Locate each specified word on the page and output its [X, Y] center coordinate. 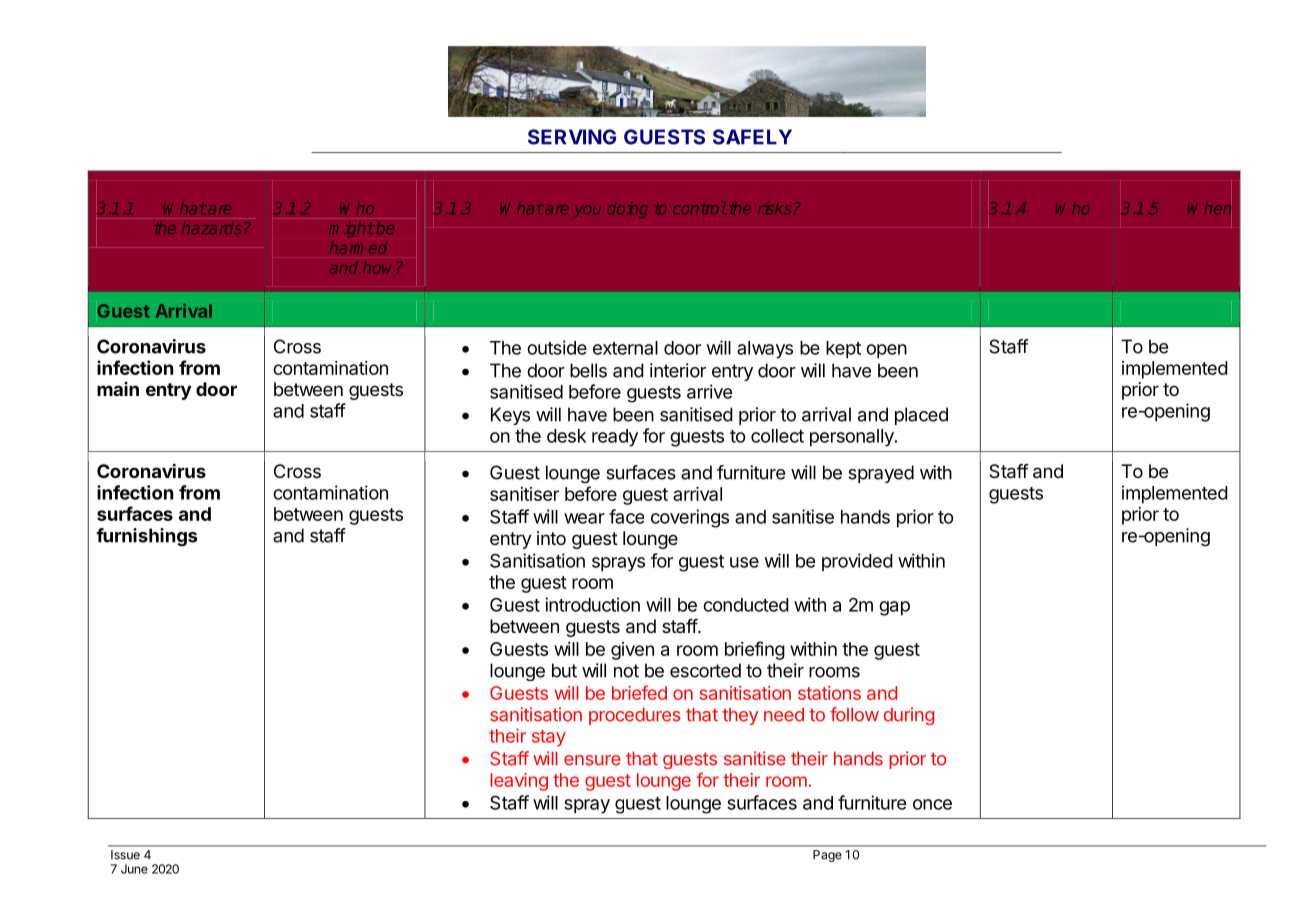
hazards [212, 228]
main [118, 389]
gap [894, 608]
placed [921, 416]
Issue [125, 855]
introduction [592, 604]
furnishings [146, 537]
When [1209, 208]
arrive [709, 391]
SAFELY [752, 137]
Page [827, 856]
